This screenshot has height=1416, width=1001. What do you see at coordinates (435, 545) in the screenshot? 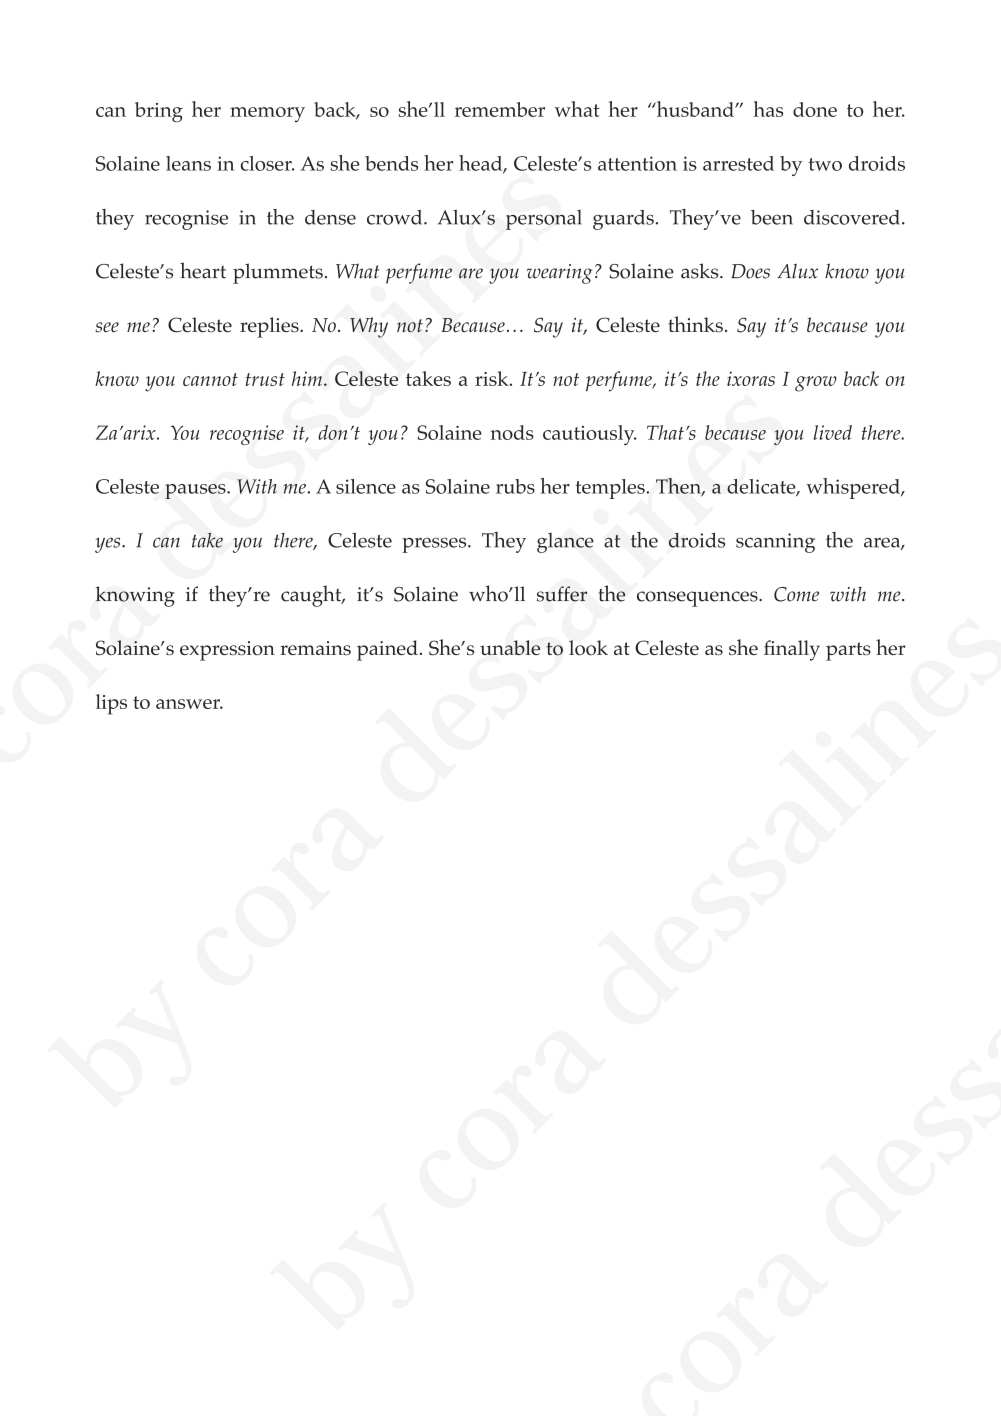
I see `presses` at bounding box center [435, 545].
